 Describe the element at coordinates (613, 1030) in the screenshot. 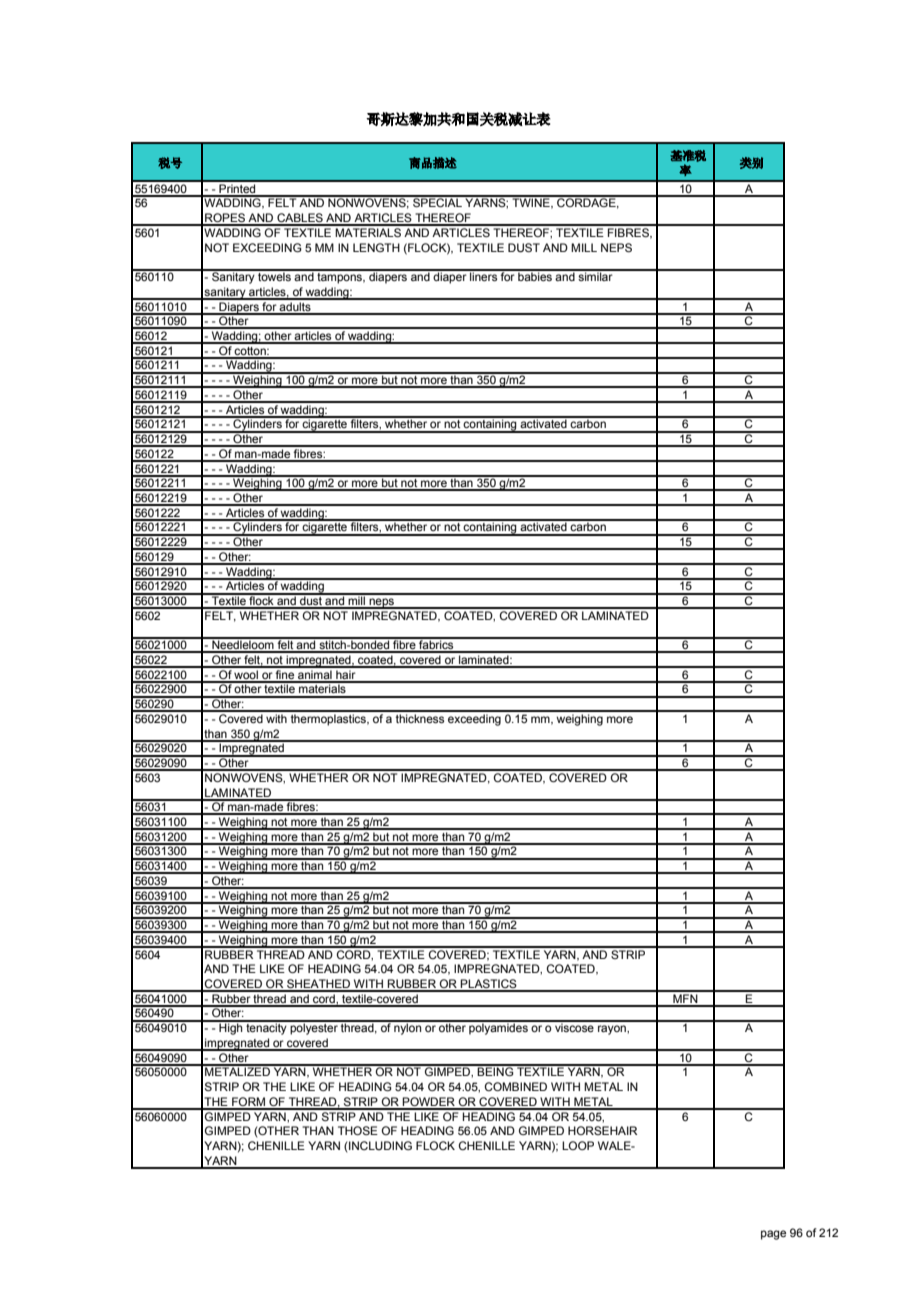

I see `rayon` at that location.
